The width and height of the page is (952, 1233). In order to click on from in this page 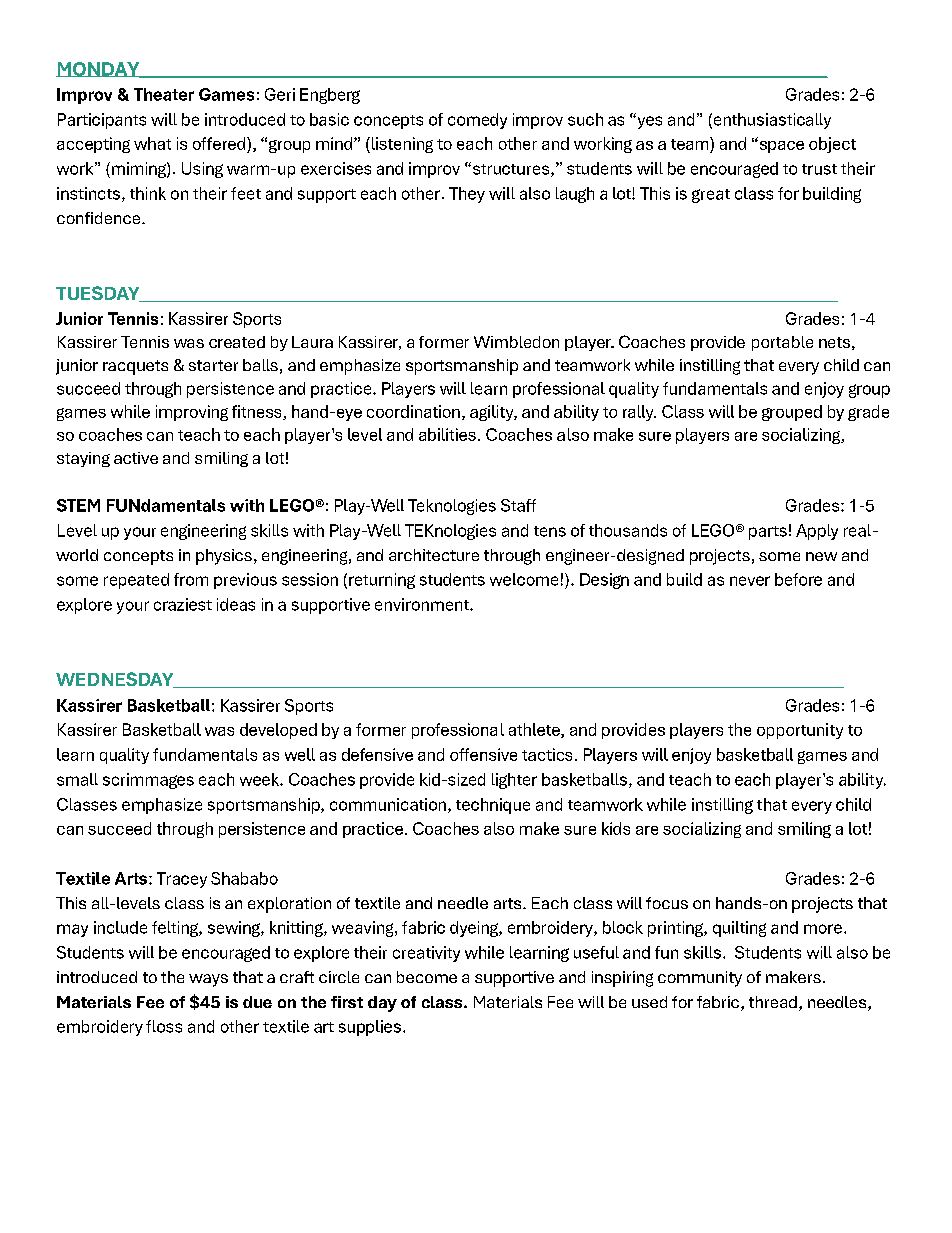, I will do `click(191, 579)`.
